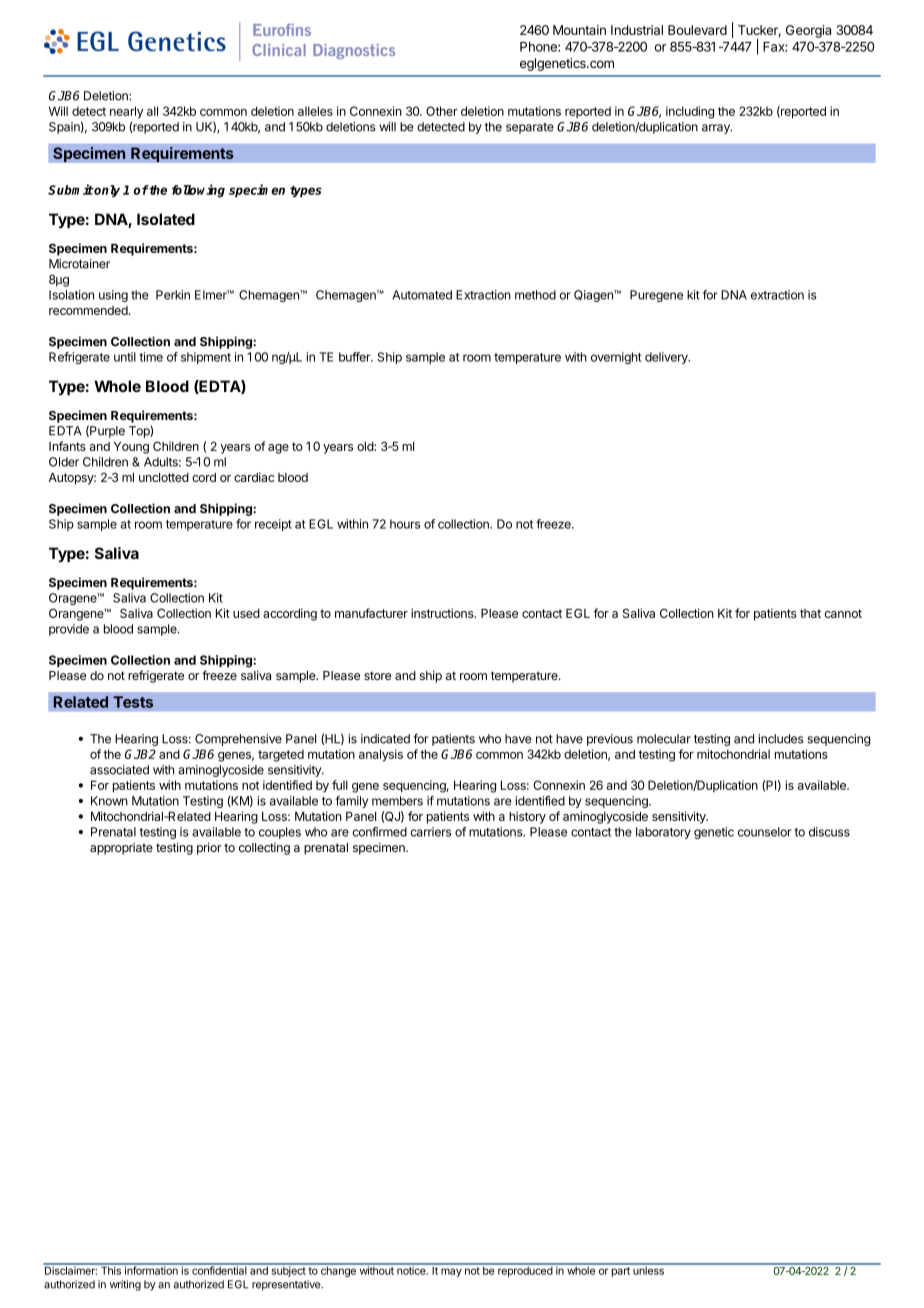  I want to click on Boulevard, so click(697, 30).
